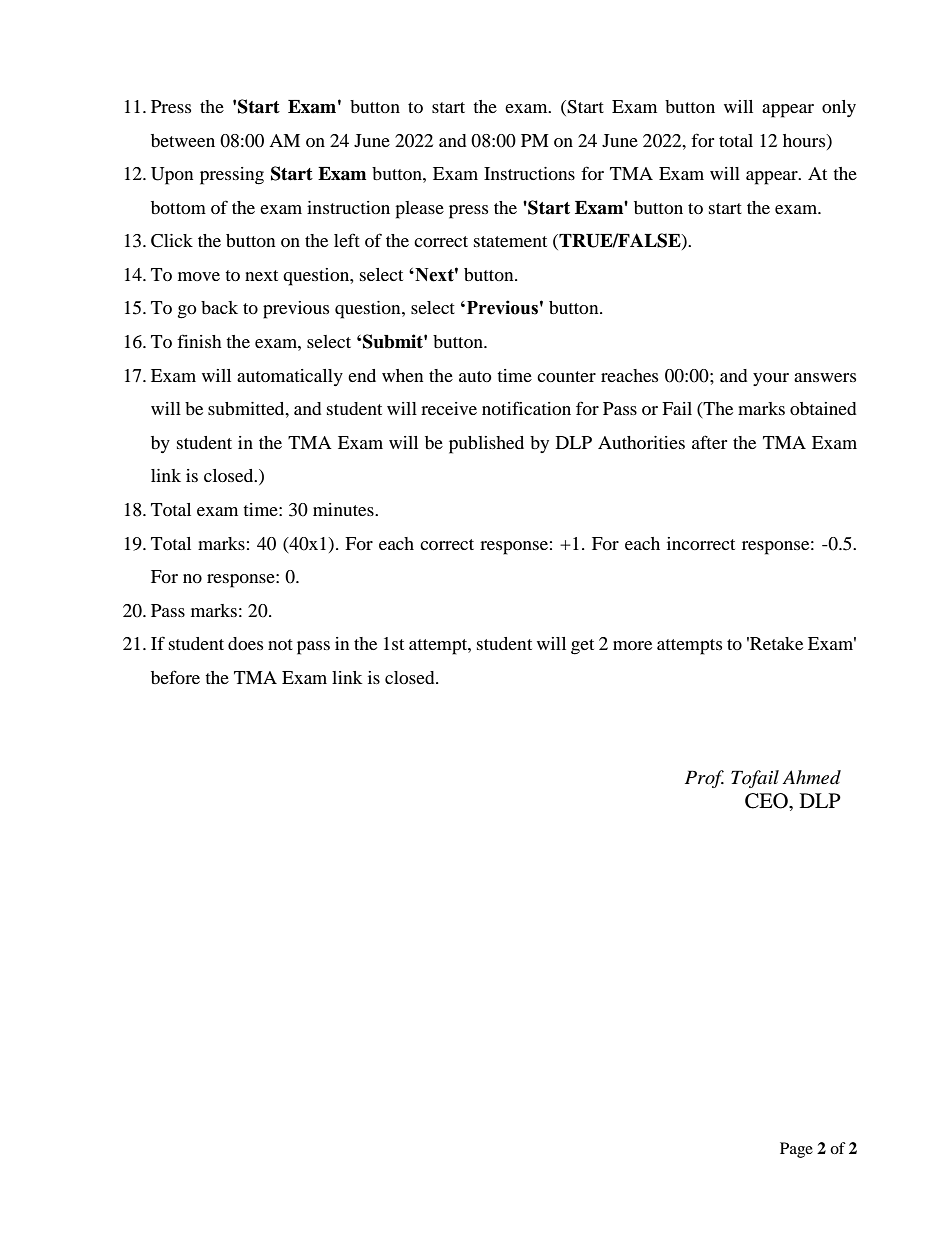 The image size is (952, 1233). I want to click on your, so click(771, 379).
